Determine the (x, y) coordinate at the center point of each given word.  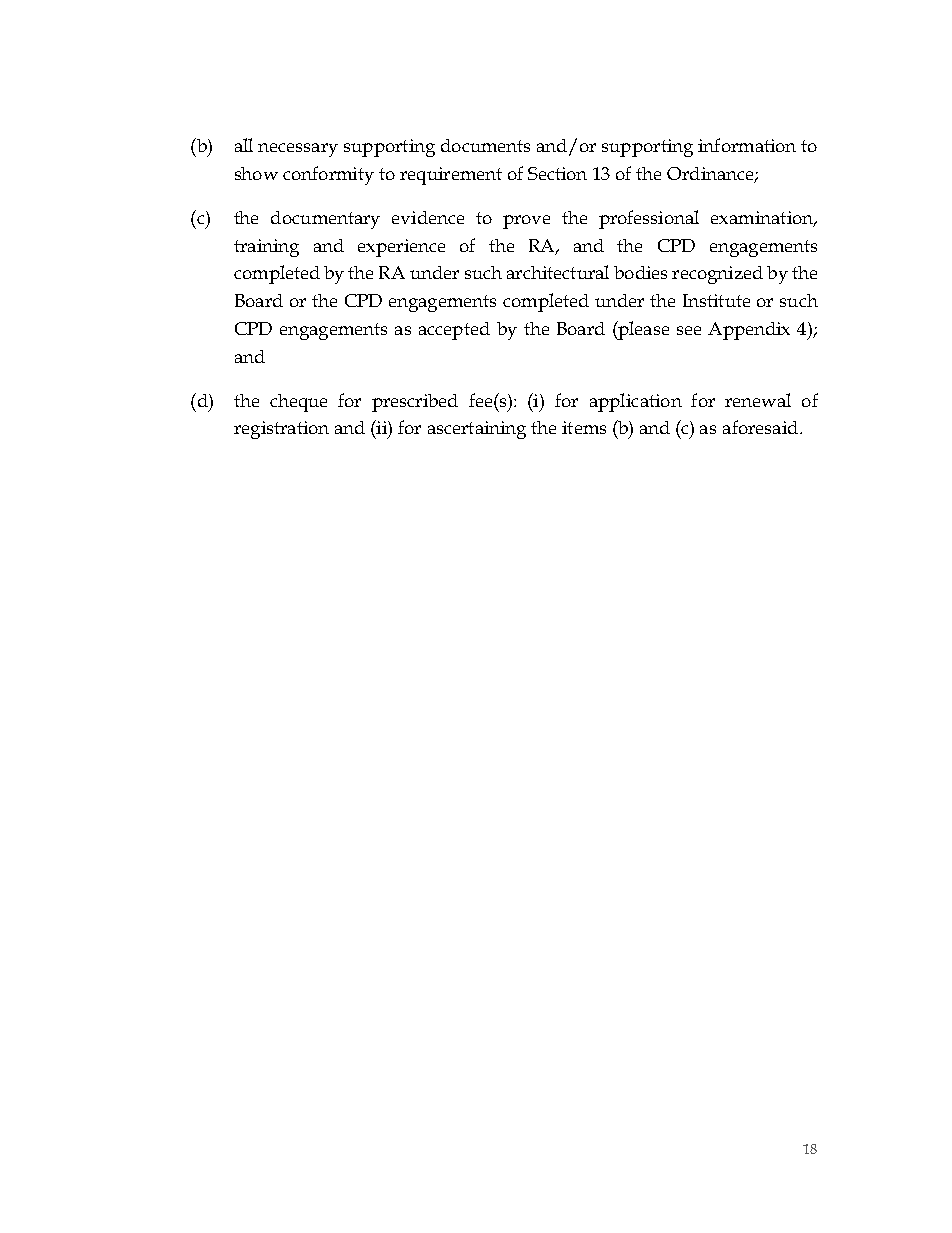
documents (485, 145)
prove (526, 222)
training (266, 248)
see (689, 330)
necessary (298, 150)
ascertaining (477, 430)
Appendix (749, 331)
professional (649, 219)
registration (281, 430)
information (747, 145)
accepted (454, 331)
